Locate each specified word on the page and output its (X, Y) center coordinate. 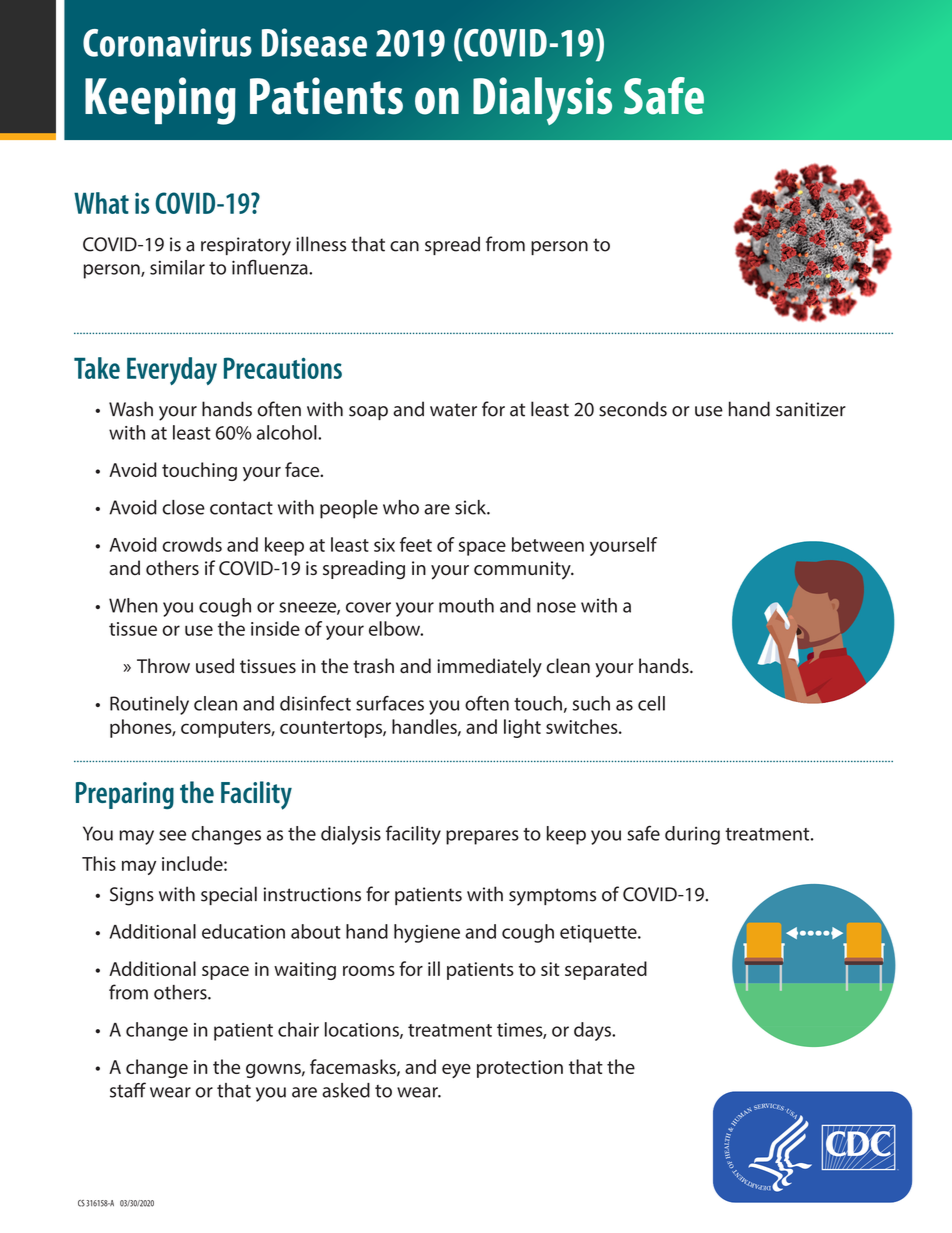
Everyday (172, 371)
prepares (482, 837)
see (172, 835)
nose (556, 607)
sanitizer (811, 409)
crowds (192, 544)
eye (456, 1071)
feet (416, 544)
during (692, 835)
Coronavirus (167, 42)
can (404, 246)
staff (128, 1090)
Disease (314, 42)
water (453, 410)
